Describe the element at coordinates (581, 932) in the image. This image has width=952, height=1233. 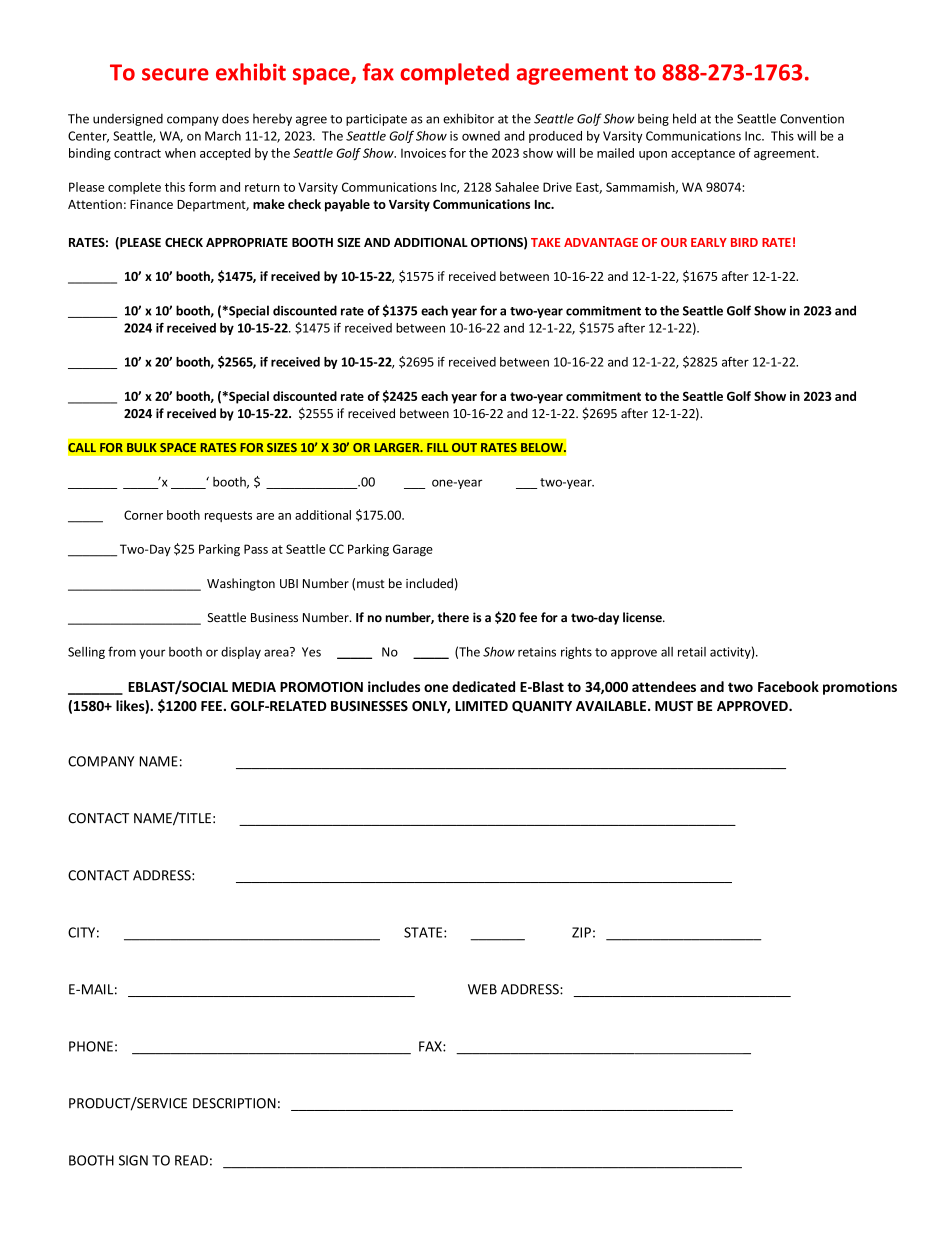
I see `ZIP` at that location.
